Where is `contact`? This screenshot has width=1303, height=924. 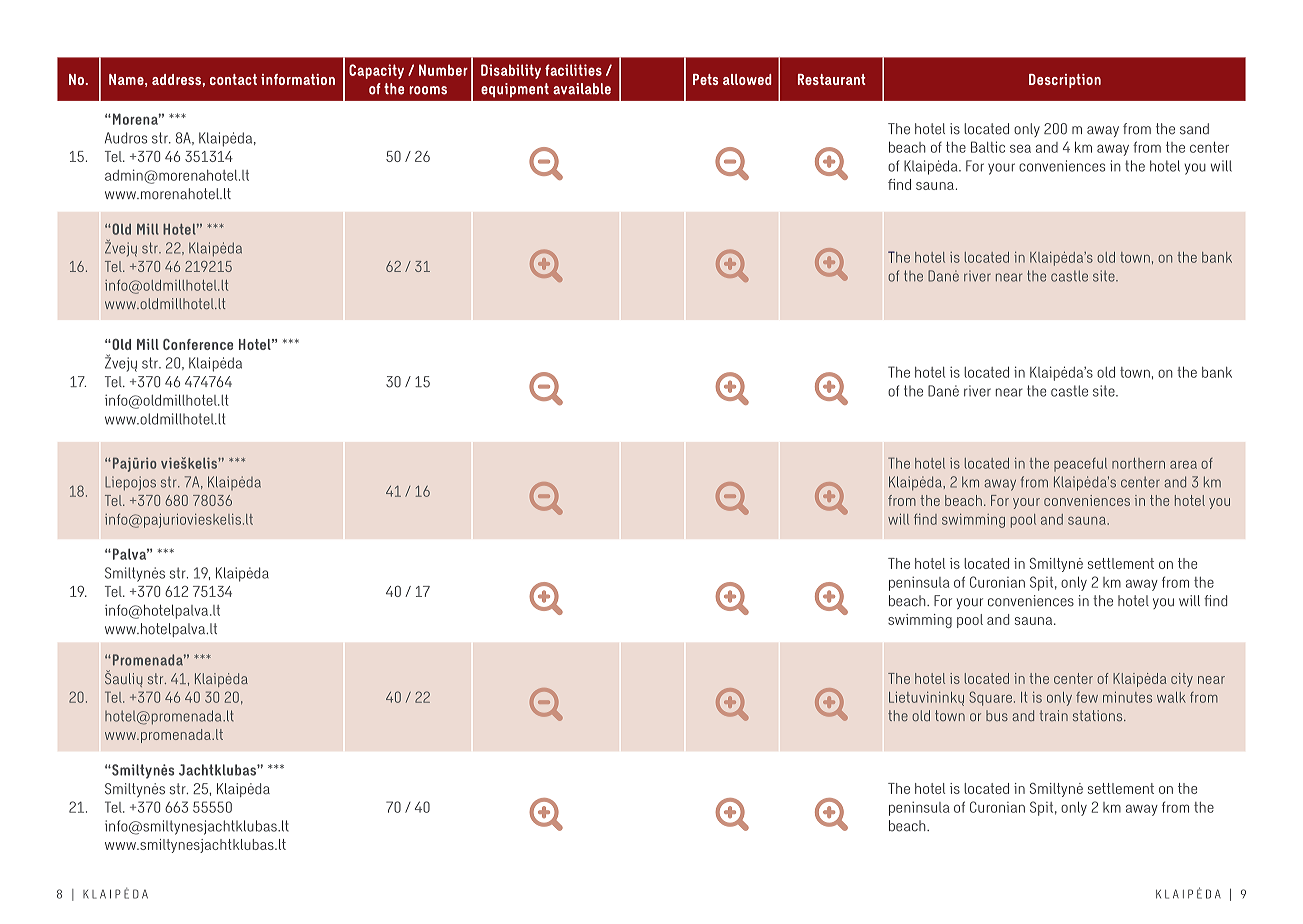
contact is located at coordinates (233, 79).
